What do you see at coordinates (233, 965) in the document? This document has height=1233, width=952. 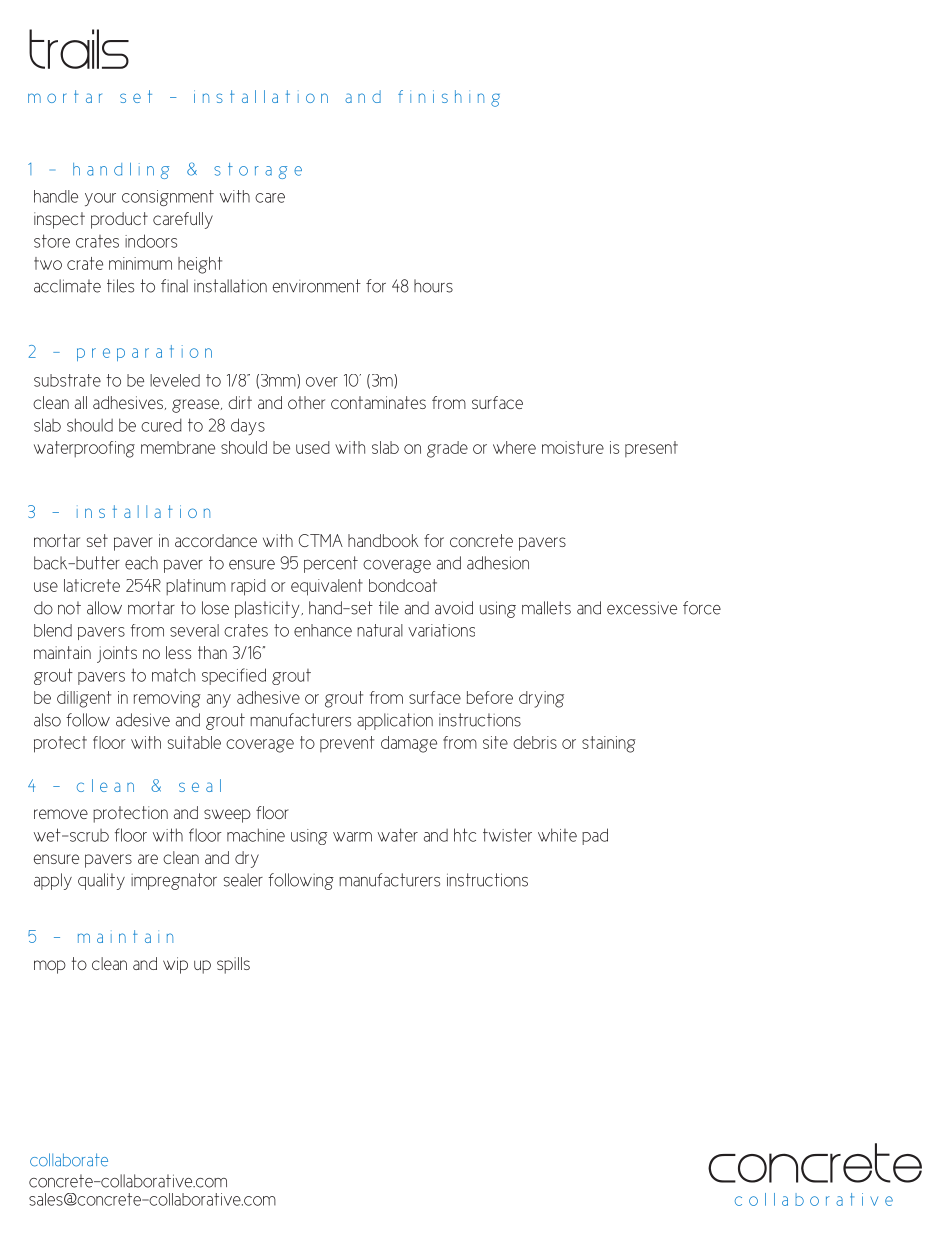 I see `spills` at bounding box center [233, 965].
